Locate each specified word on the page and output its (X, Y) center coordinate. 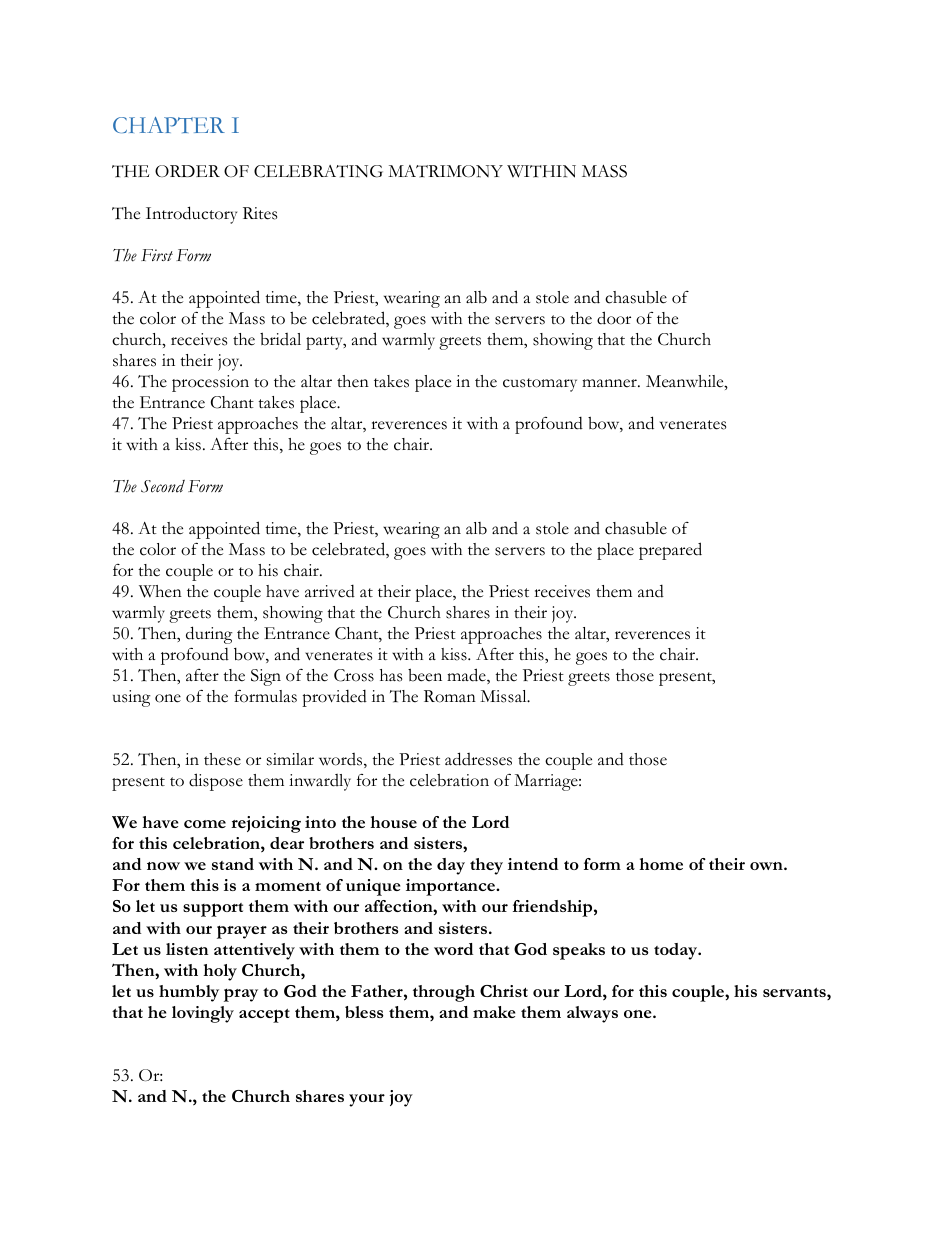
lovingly (203, 1014)
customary (540, 385)
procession (210, 383)
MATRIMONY (445, 171)
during (209, 635)
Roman (450, 696)
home (661, 864)
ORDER (187, 171)
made (467, 676)
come (205, 824)
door (614, 318)
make (494, 1012)
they (486, 866)
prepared (670, 551)
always (592, 1014)
